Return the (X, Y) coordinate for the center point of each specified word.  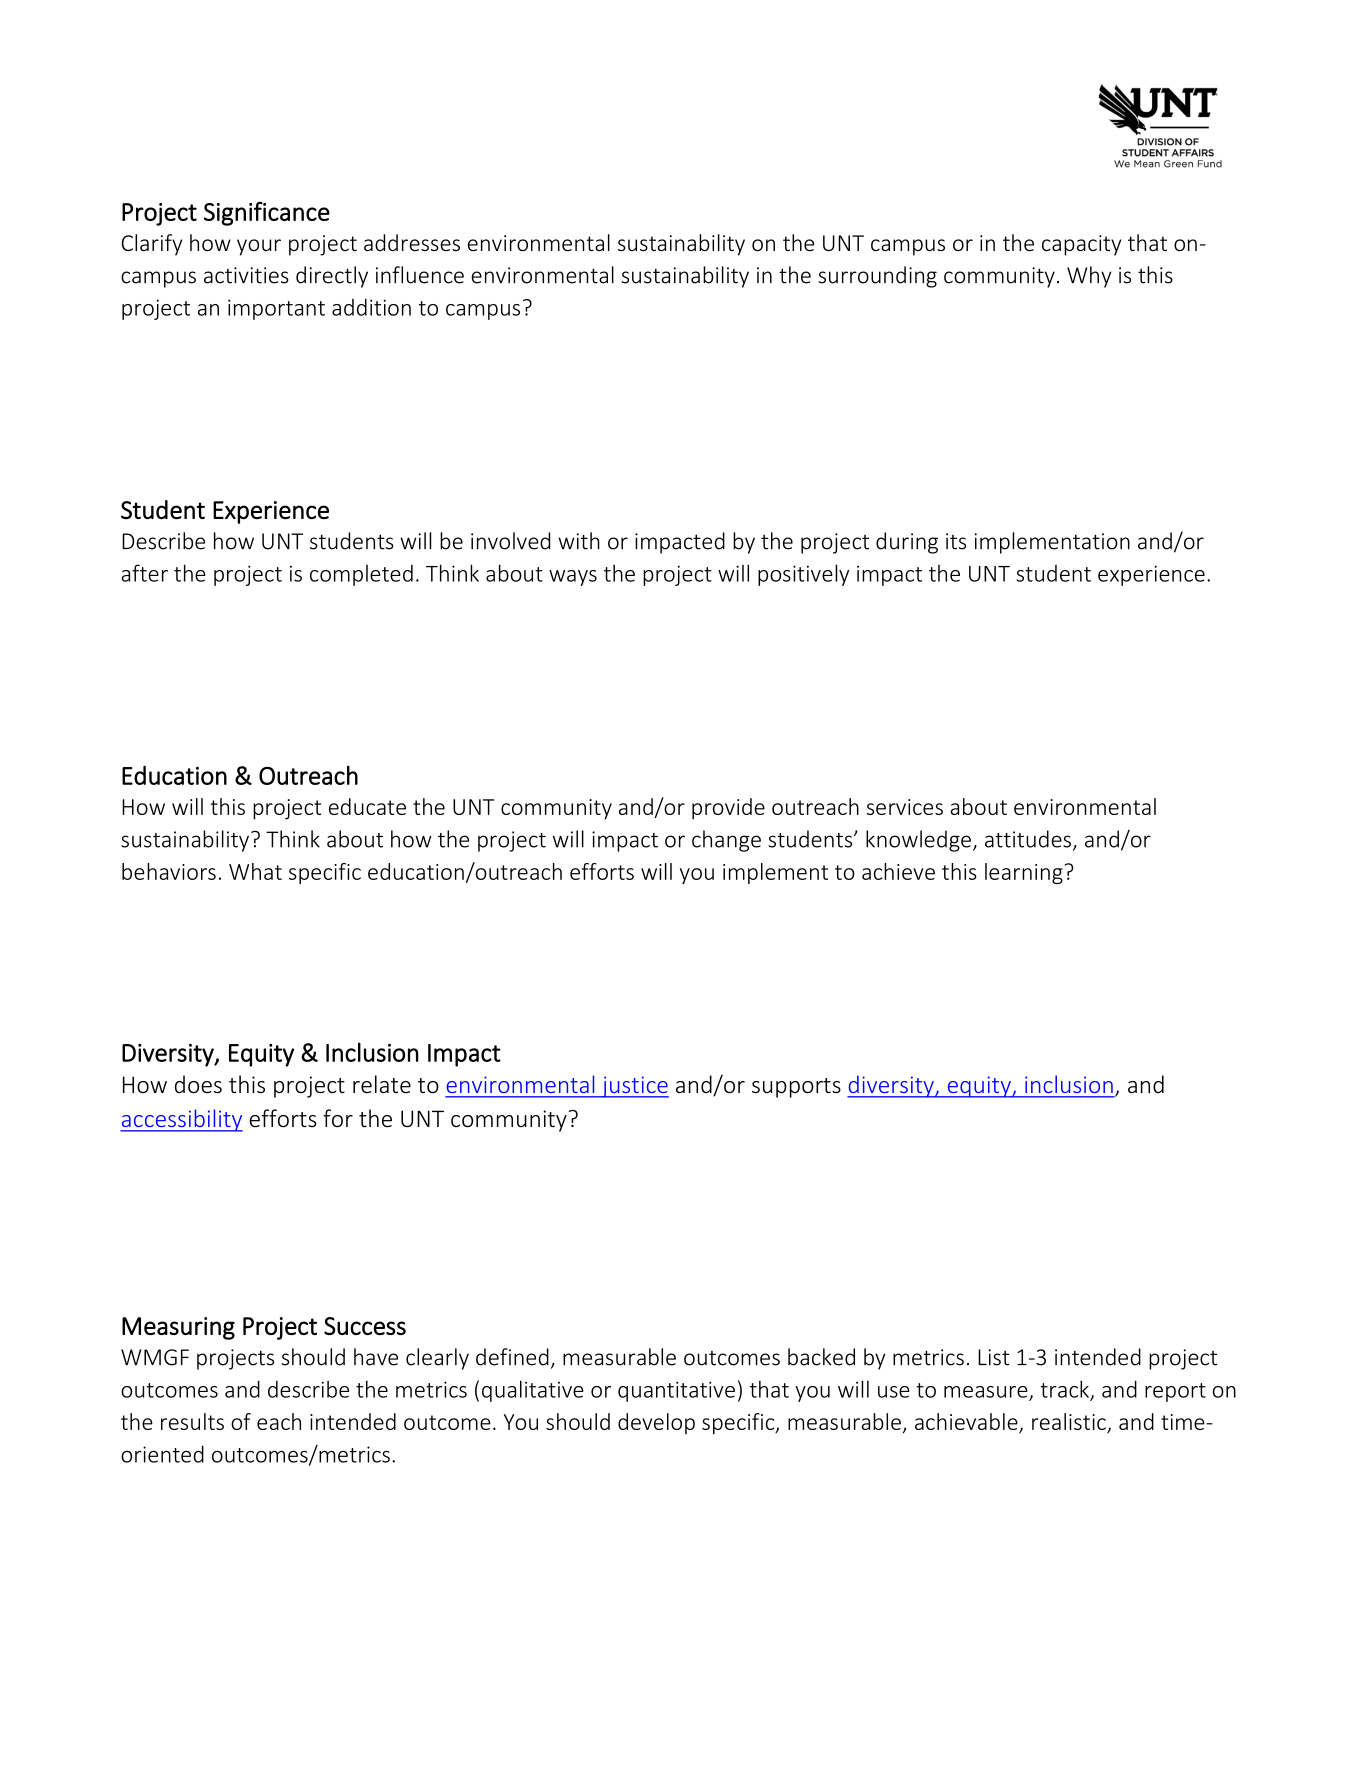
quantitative (676, 1391)
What (255, 871)
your (259, 247)
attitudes (1028, 839)
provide (728, 809)
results (192, 1421)
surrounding (877, 277)
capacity (1081, 245)
